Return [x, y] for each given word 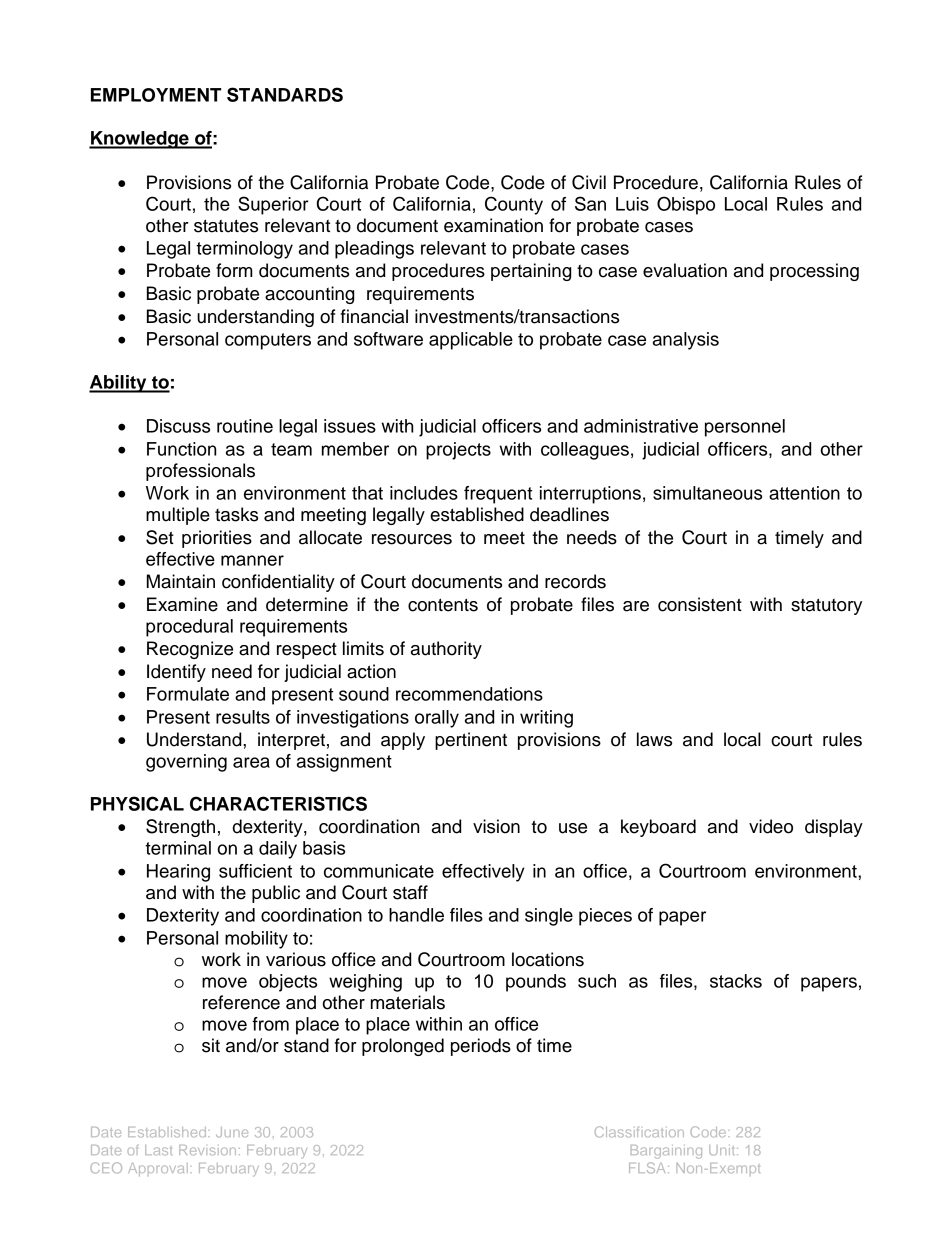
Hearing [178, 873]
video [771, 826]
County [514, 205]
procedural [189, 628]
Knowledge [140, 140]
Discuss [178, 426]
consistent [700, 604]
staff [410, 892]
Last [158, 1150]
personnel [745, 428]
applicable [471, 341]
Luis [632, 204]
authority [446, 650]
